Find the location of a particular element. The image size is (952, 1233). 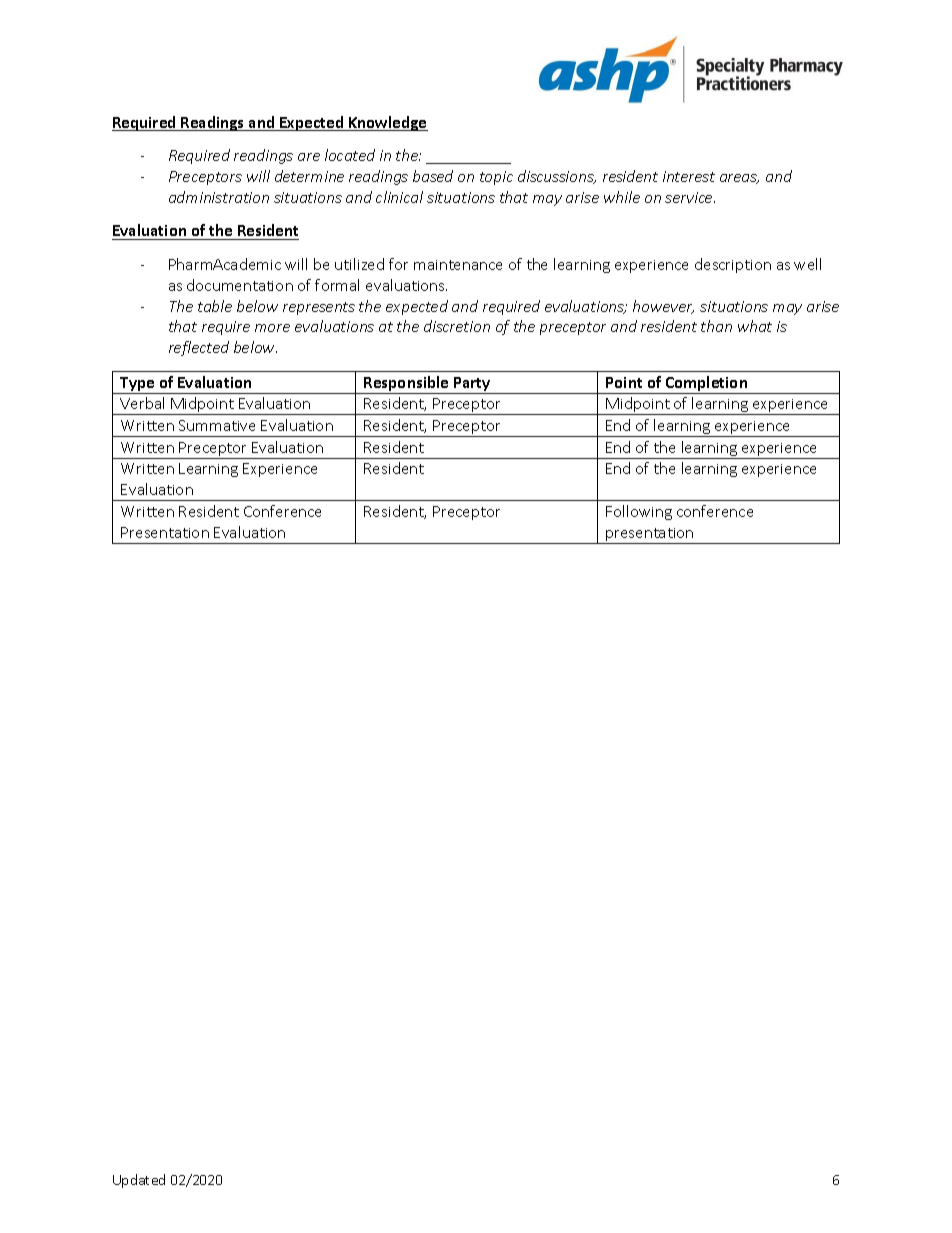

Summative is located at coordinates (217, 425).
